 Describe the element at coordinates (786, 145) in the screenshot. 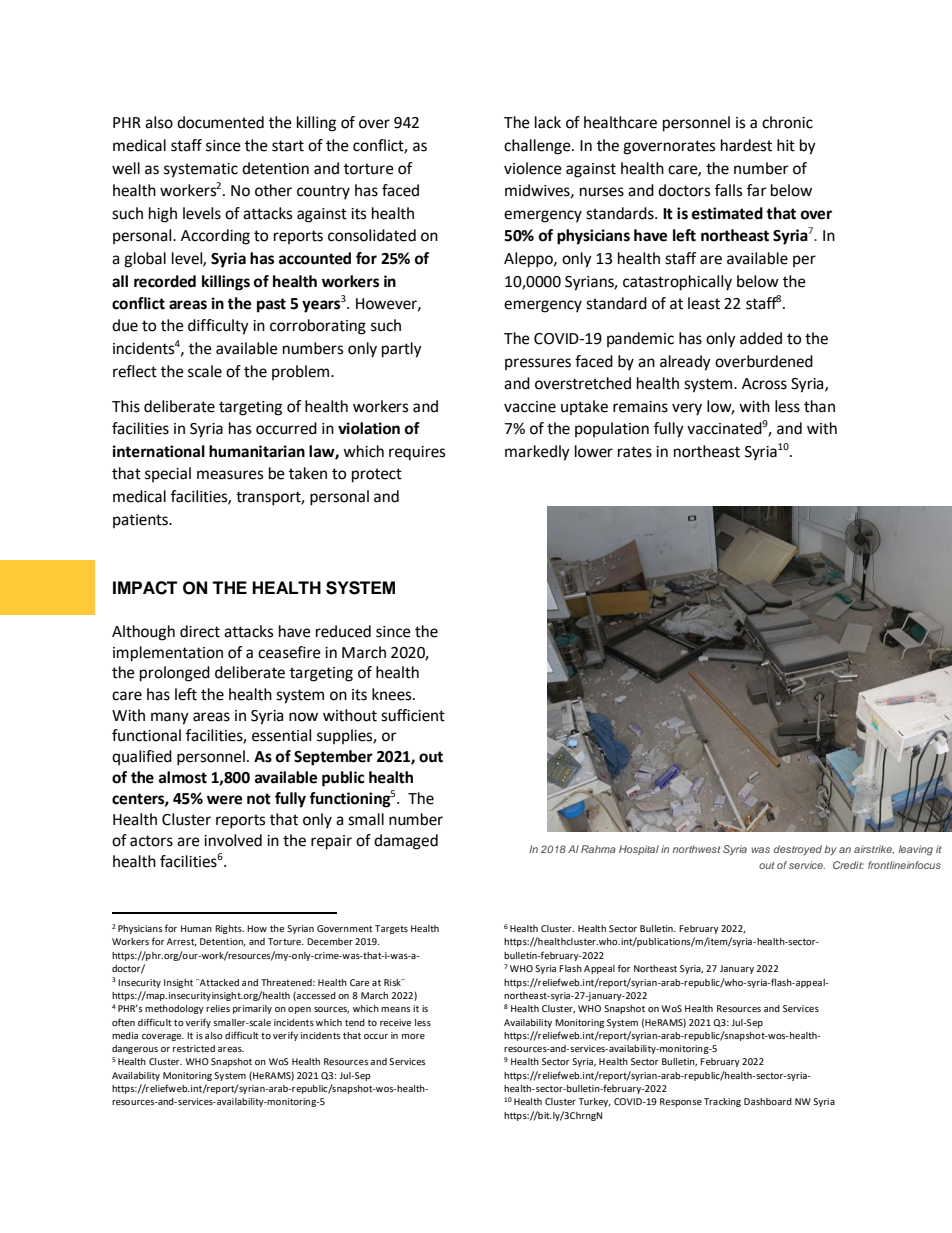

I see `hit` at that location.
